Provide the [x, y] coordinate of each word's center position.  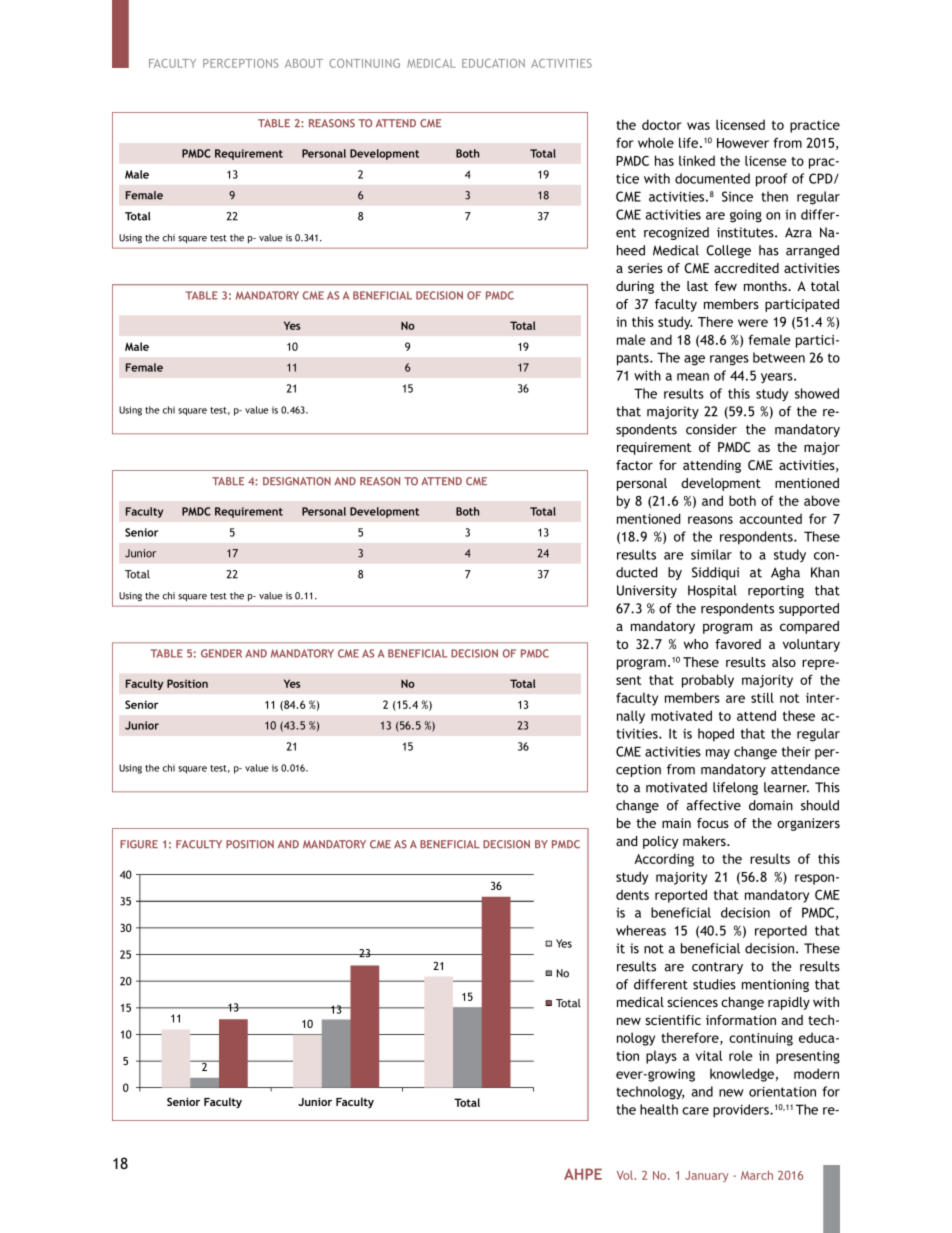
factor [634, 465]
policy [660, 842]
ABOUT [304, 63]
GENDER [221, 653]
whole [656, 142]
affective [714, 805]
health [659, 1109]
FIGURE [139, 844]
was [698, 126]
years [778, 378]
